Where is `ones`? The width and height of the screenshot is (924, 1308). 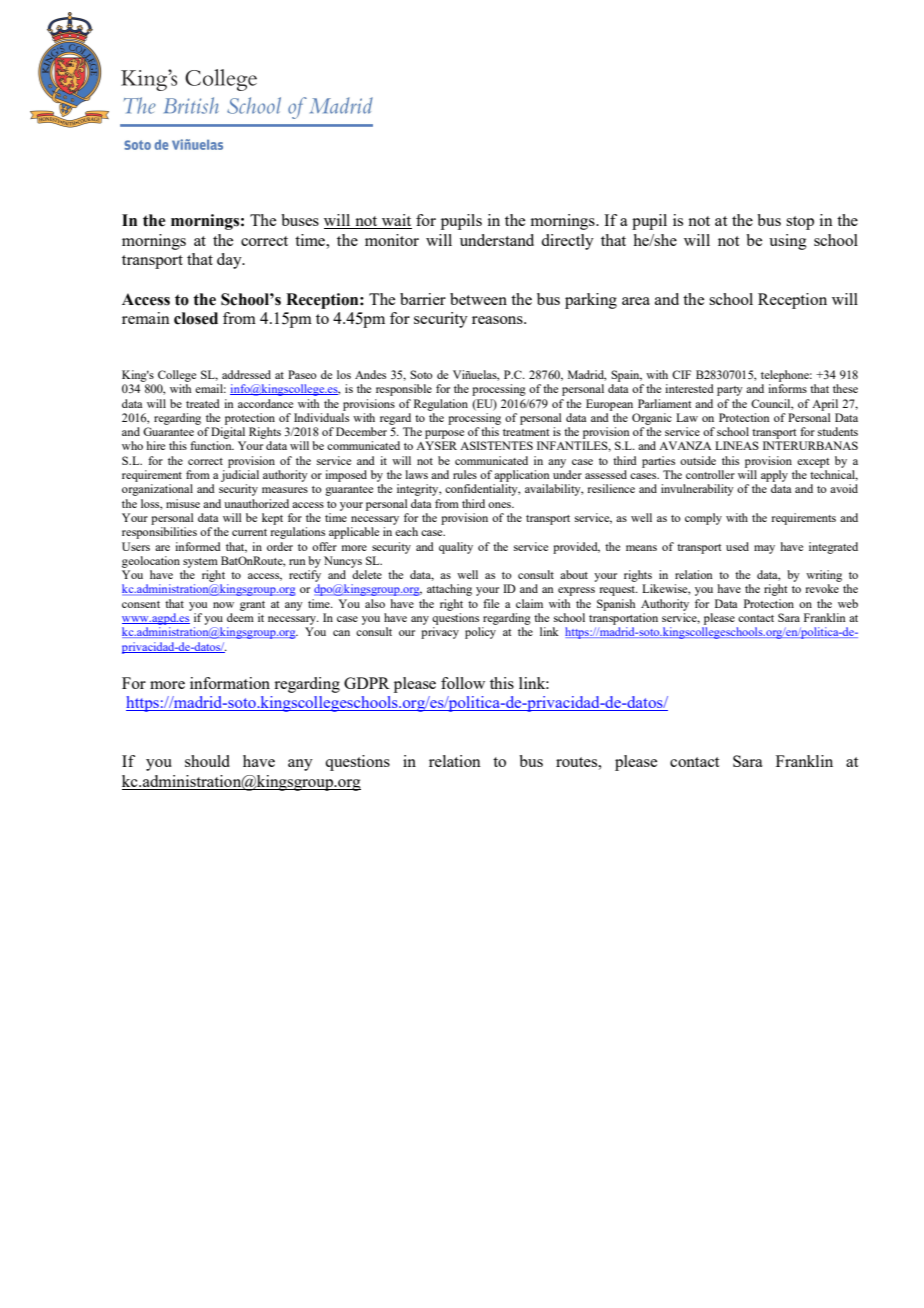 ones is located at coordinates (501, 505).
